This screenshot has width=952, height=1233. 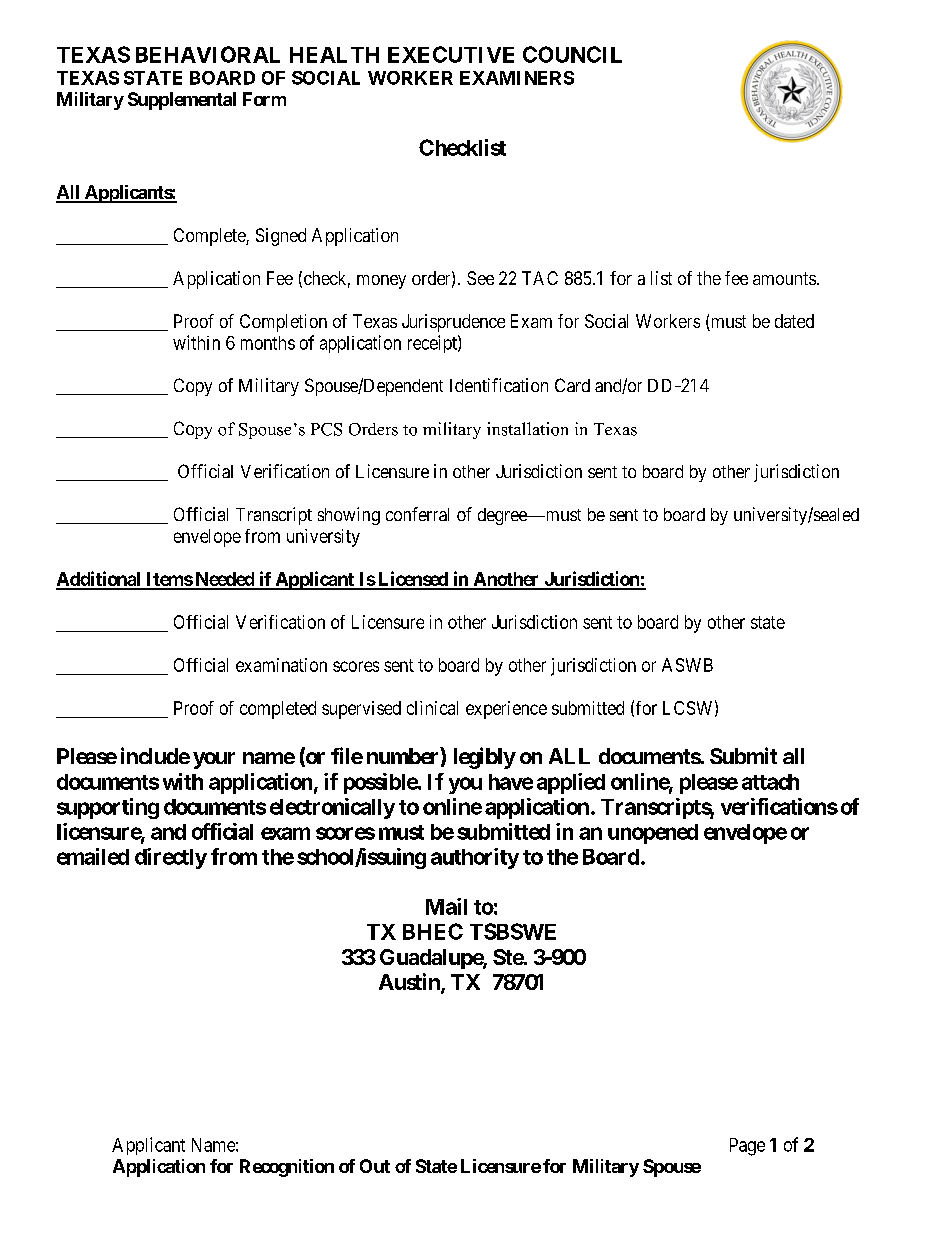 What do you see at coordinates (572, 385) in the screenshot?
I see `Card` at bounding box center [572, 385].
